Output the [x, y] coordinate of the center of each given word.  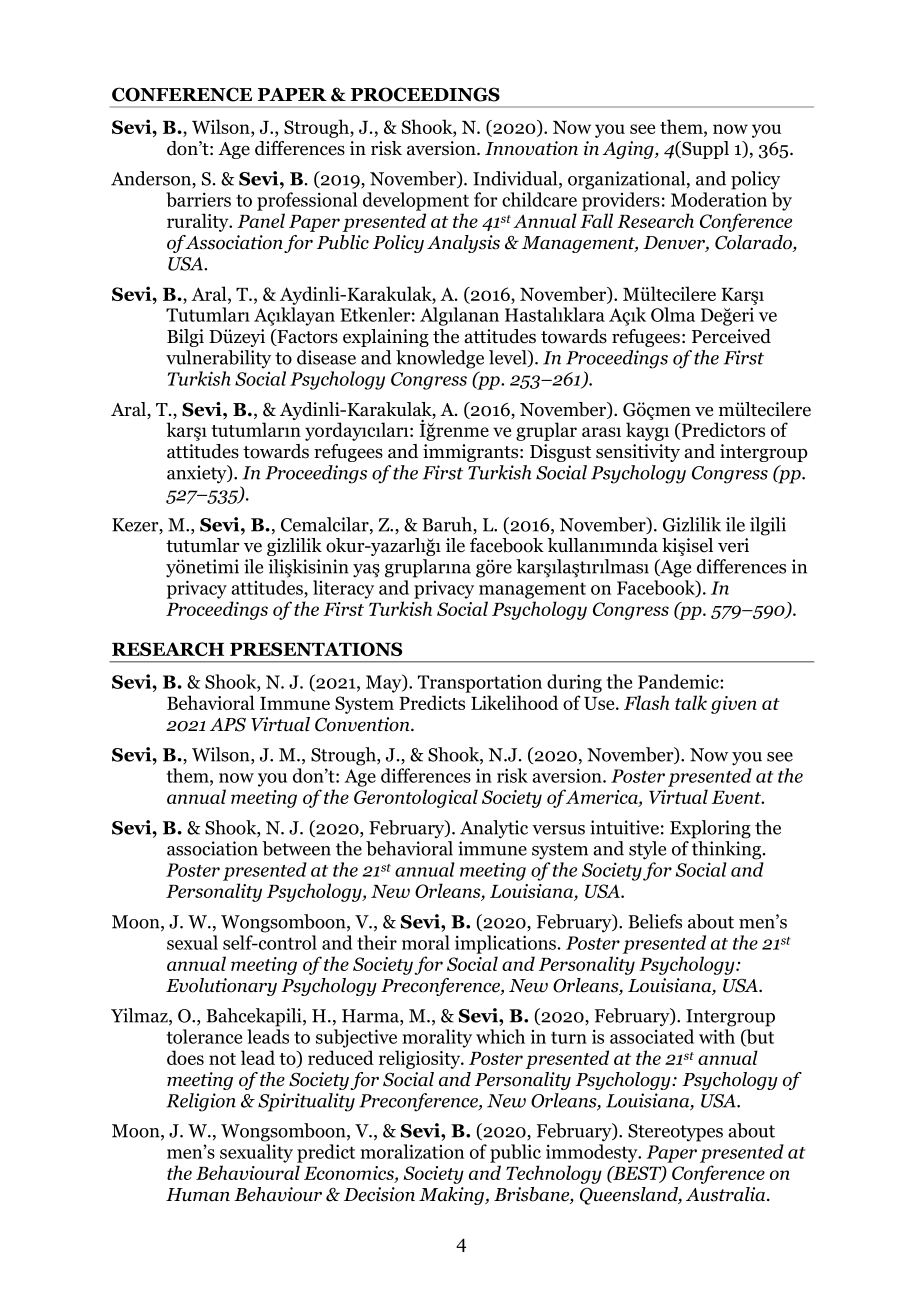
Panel [261, 220]
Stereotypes [675, 1133]
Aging [629, 150]
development [416, 201]
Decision [379, 1194]
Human [198, 1195]
